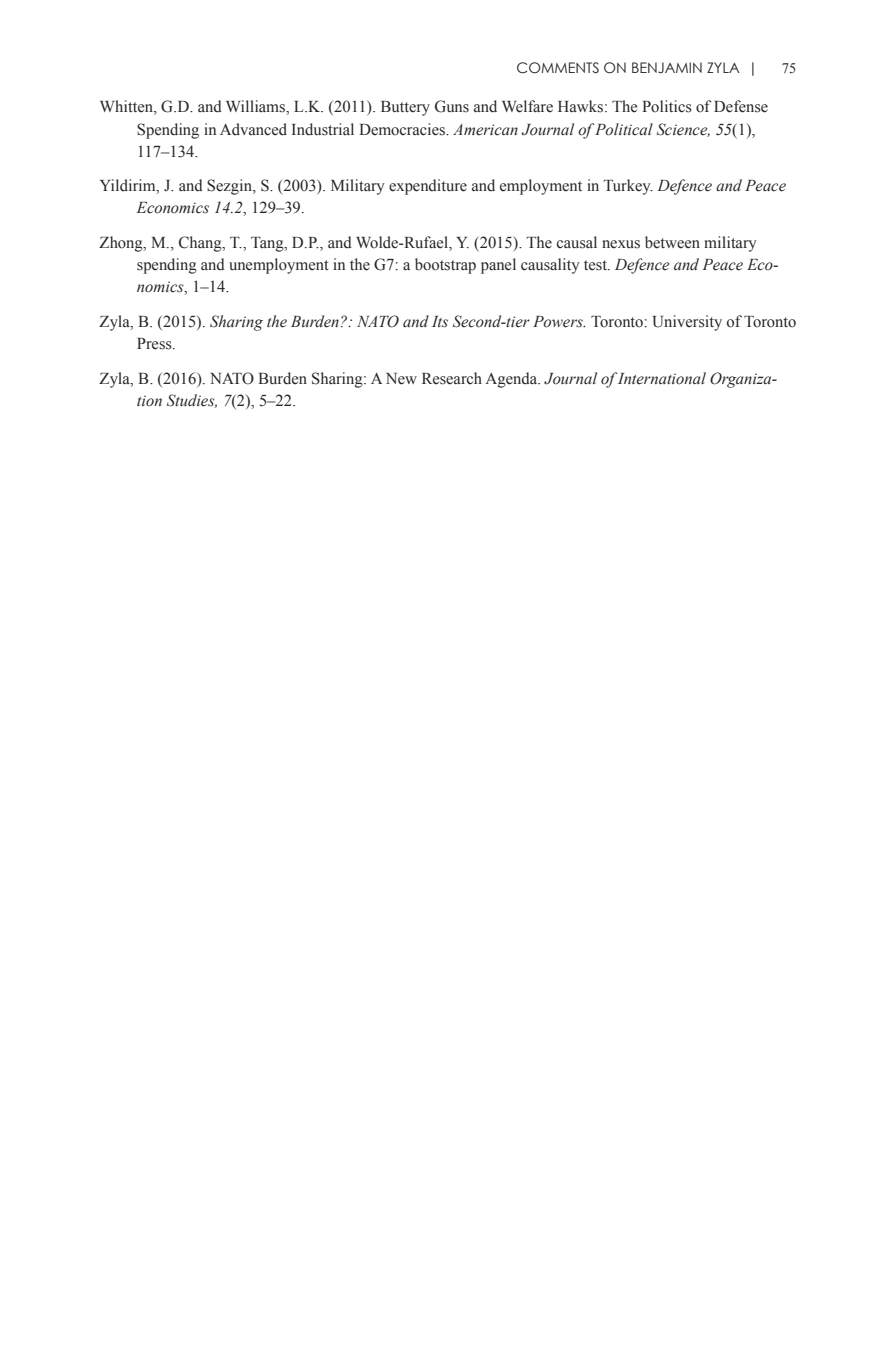 This document has width=896, height=1345. I want to click on test, so click(596, 265).
